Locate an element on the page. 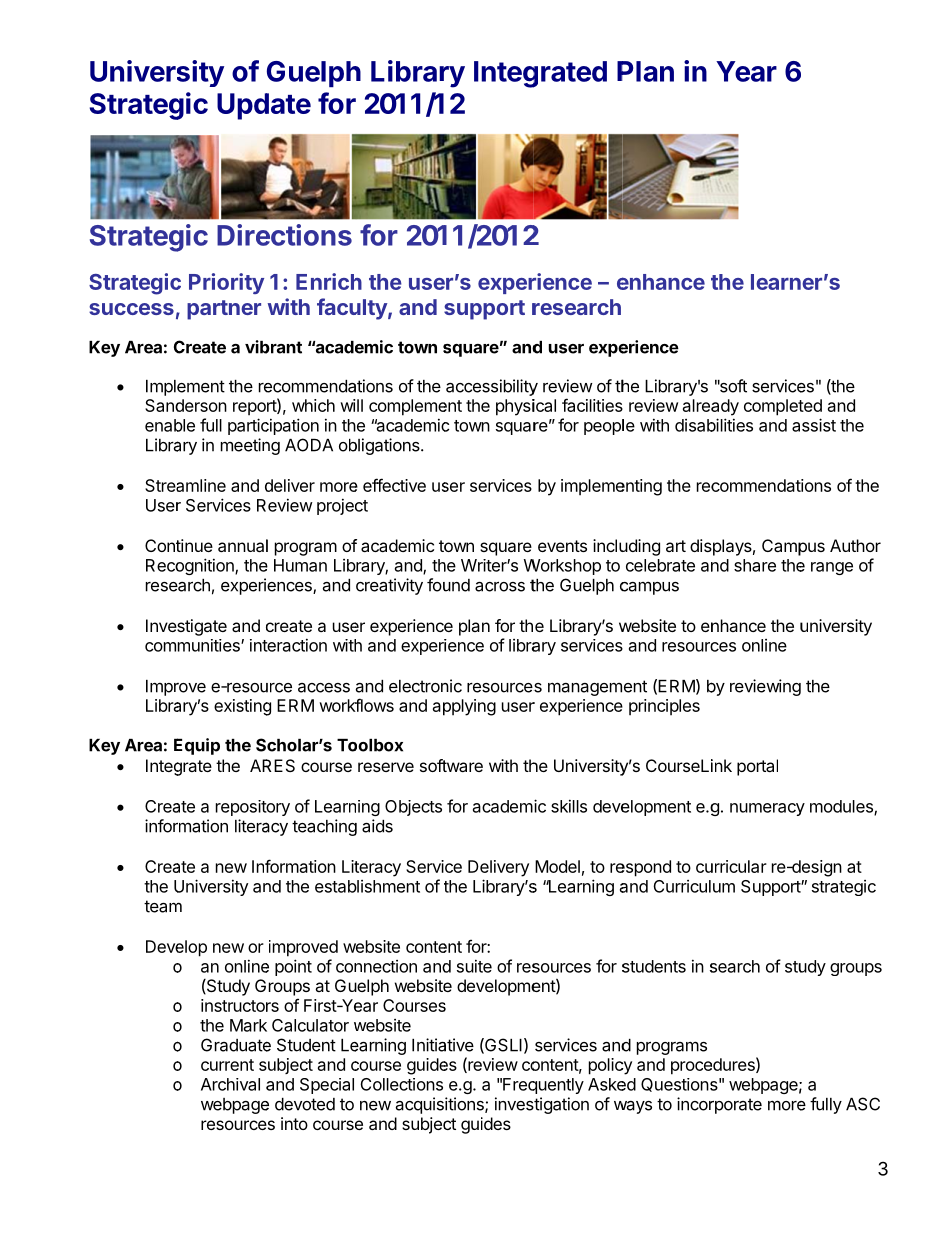 Image resolution: width=952 pixels, height=1233 pixels. Model is located at coordinates (557, 866).
